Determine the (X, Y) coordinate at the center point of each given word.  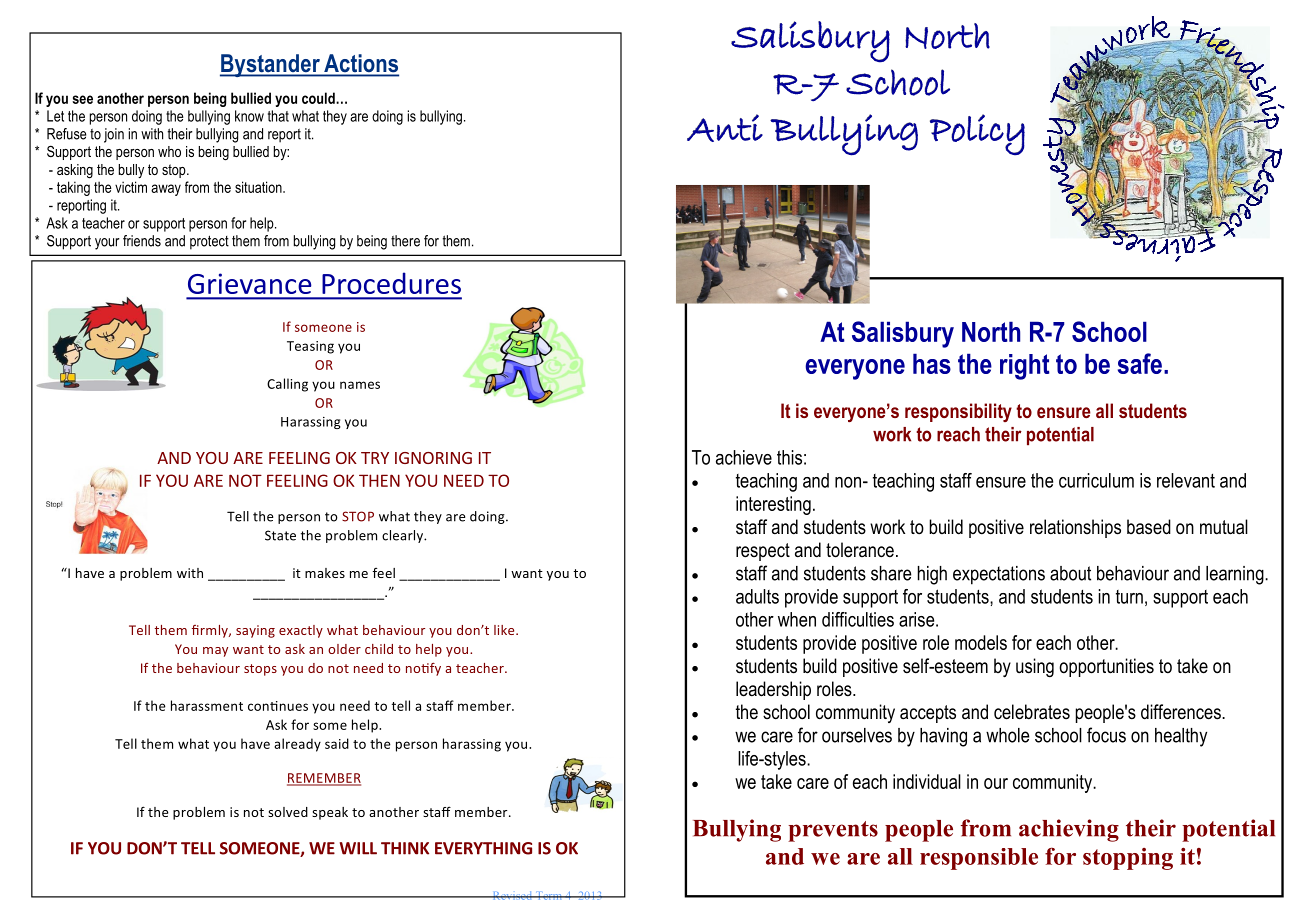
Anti (725, 128)
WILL (358, 848)
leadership (773, 690)
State (280, 535)
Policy (977, 134)
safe (1140, 363)
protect (209, 242)
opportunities (1106, 667)
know (249, 116)
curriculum (1096, 480)
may (215, 652)
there (405, 241)
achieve (744, 457)
